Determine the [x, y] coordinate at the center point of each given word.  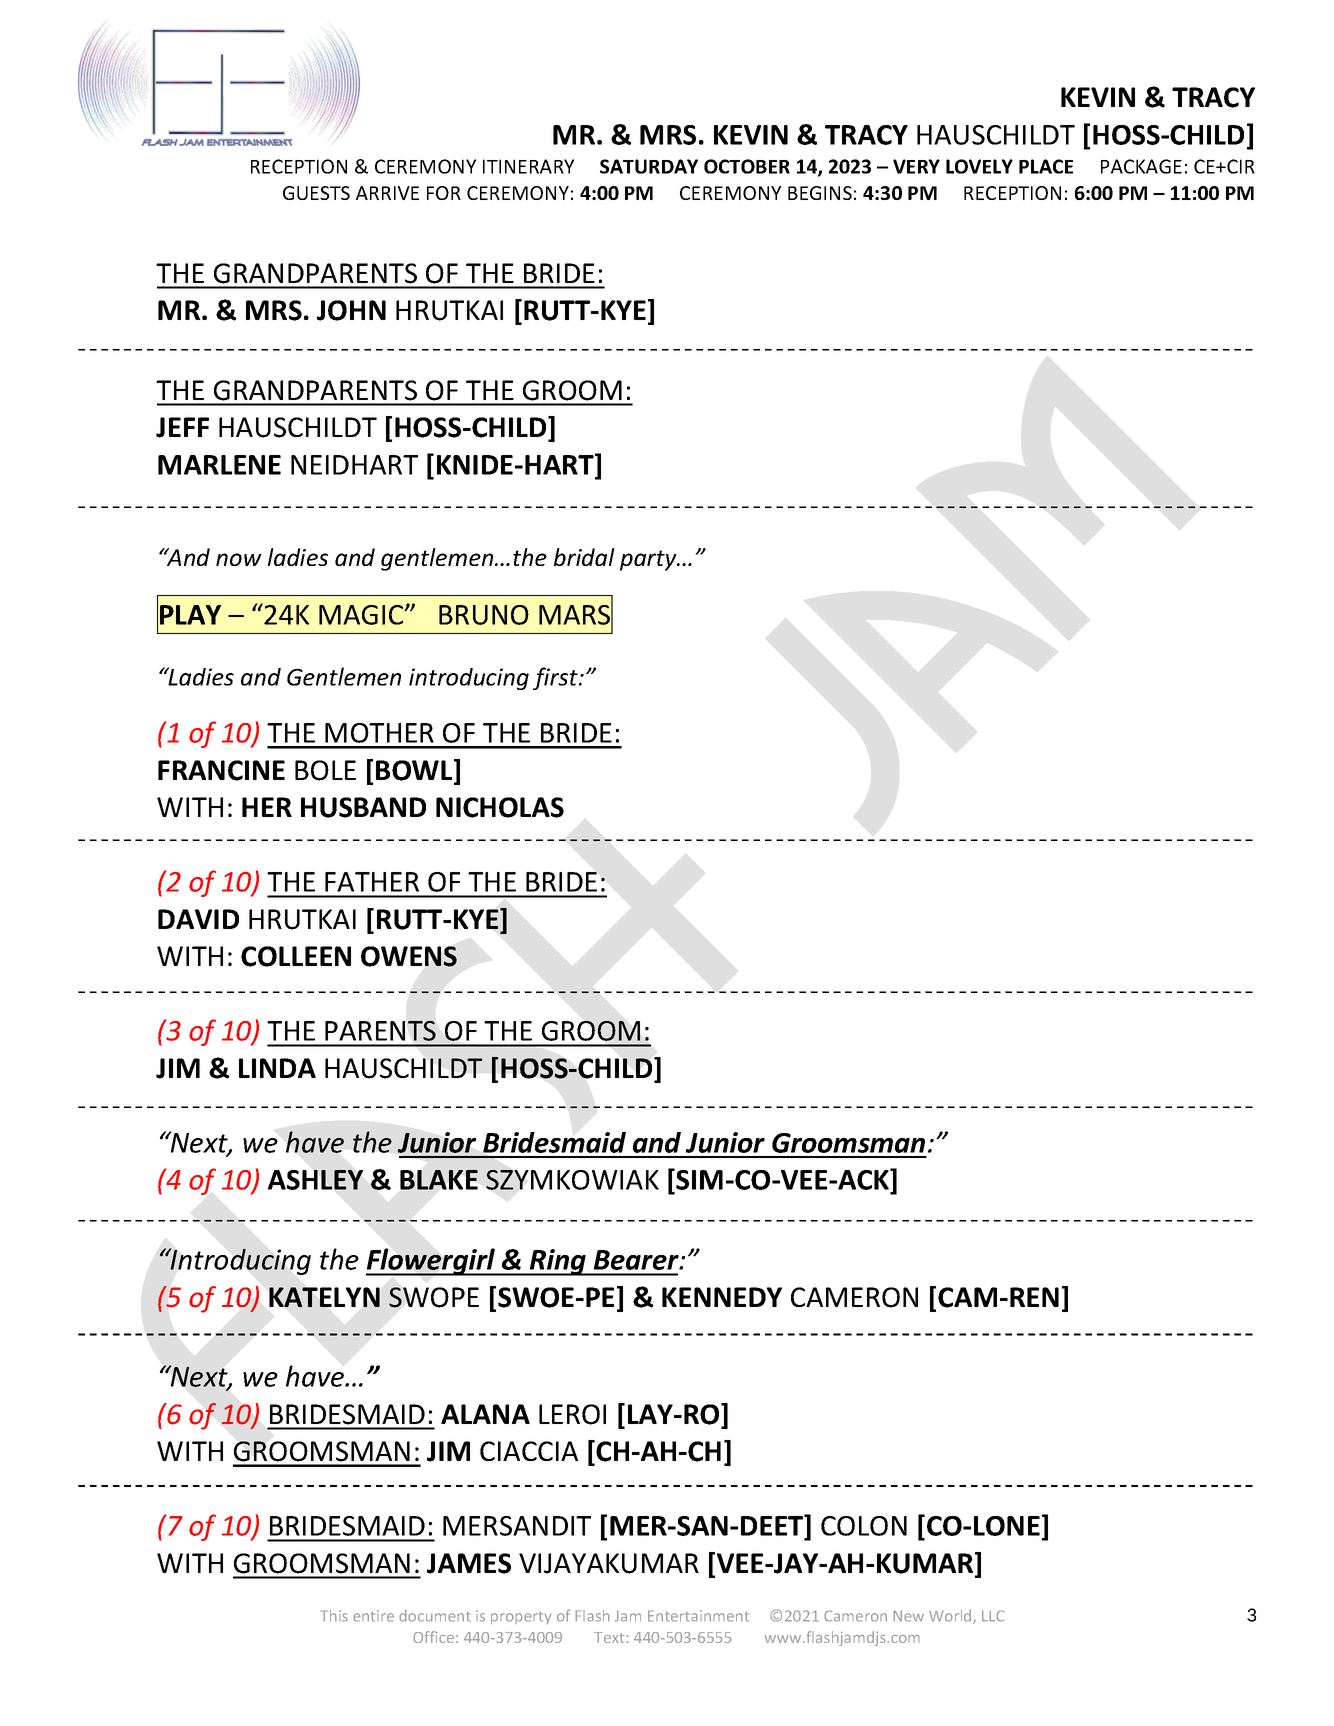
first [556, 678]
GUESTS [316, 193]
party [649, 560]
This [334, 1616]
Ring [558, 1262]
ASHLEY [315, 1180]
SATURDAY [649, 166]
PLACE [1046, 166]
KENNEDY [722, 1297]
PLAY [190, 615]
